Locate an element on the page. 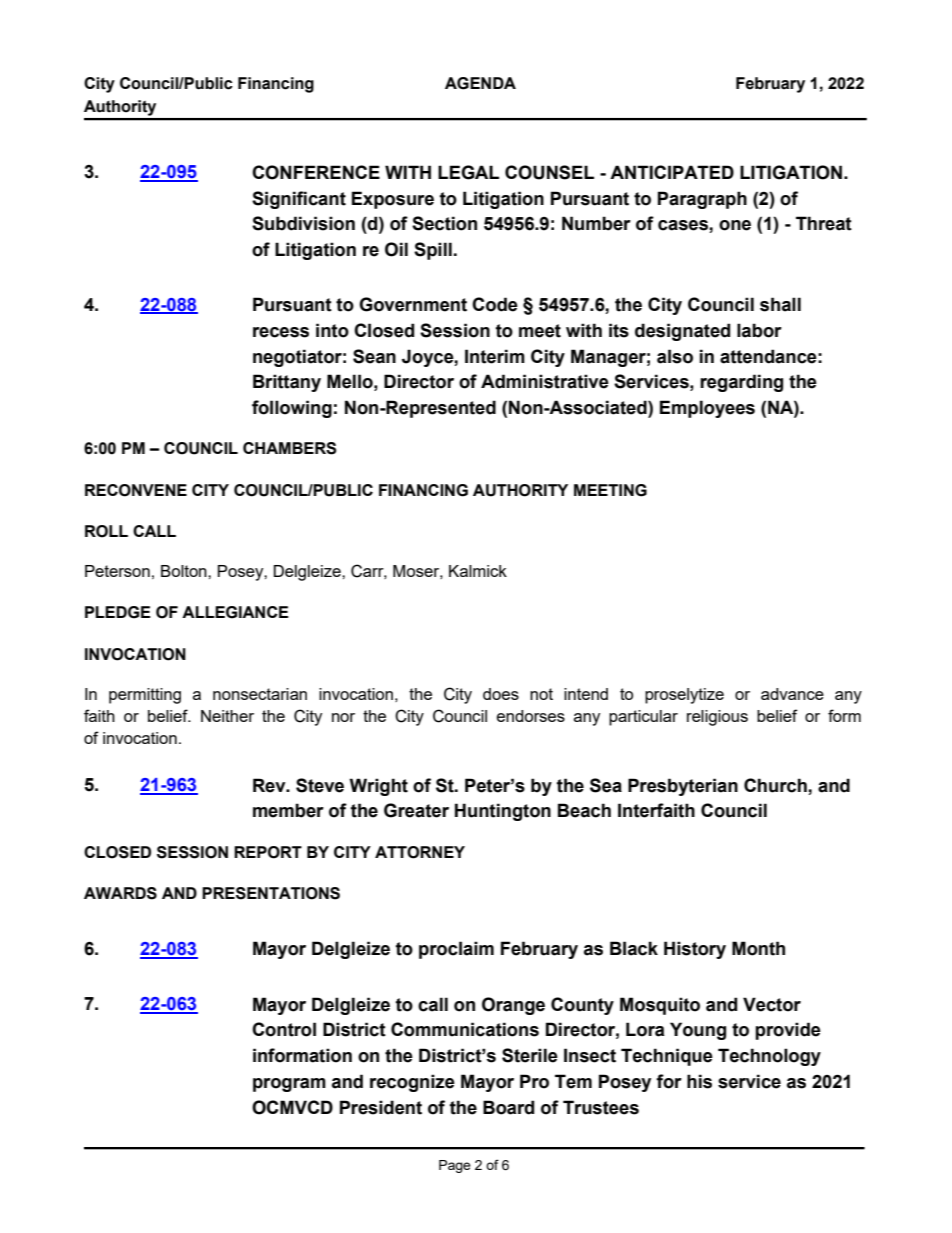 The image size is (952, 1233). regarding is located at coordinates (741, 383).
